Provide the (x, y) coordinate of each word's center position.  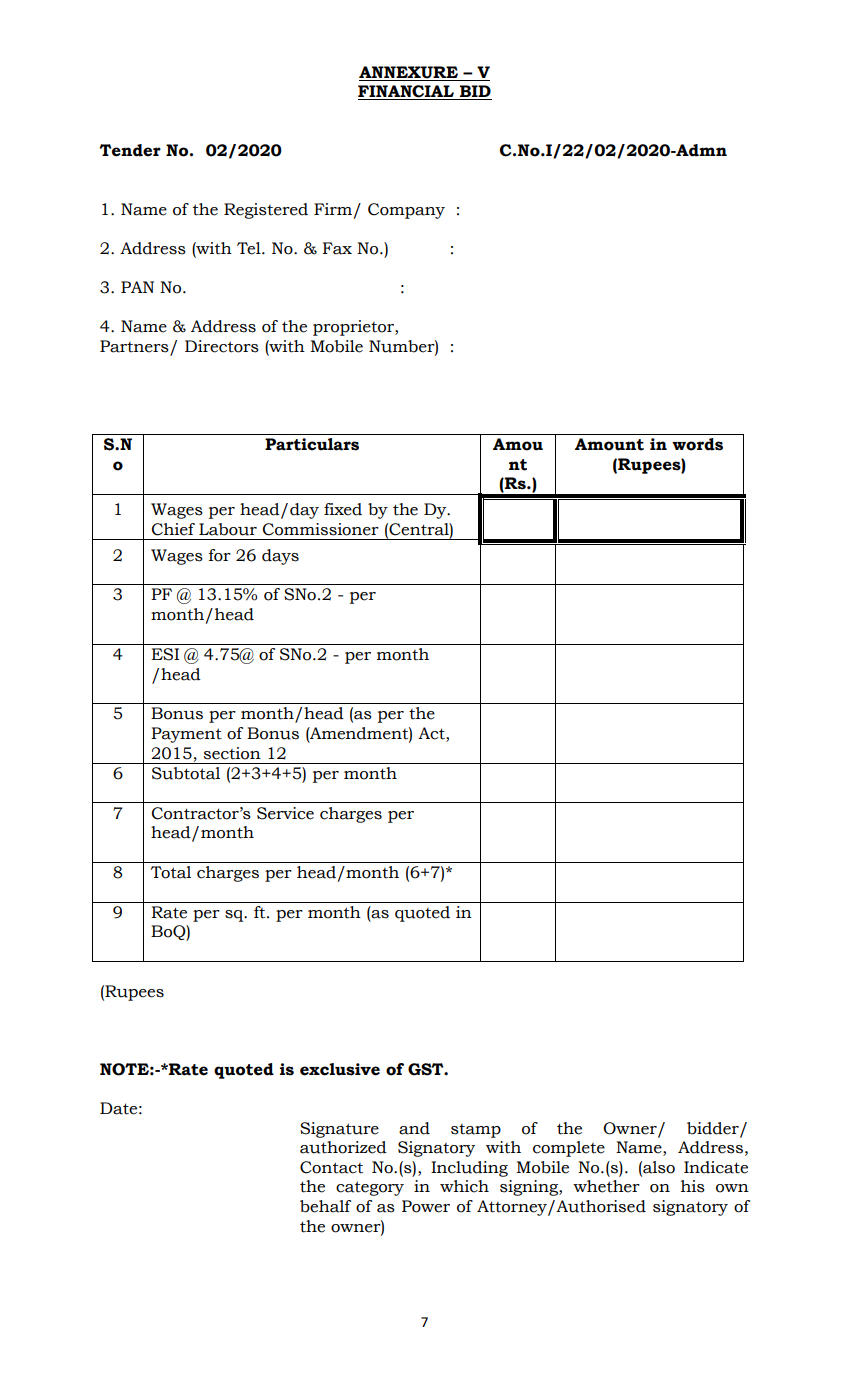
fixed (343, 509)
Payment (186, 735)
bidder (714, 1129)
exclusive (340, 1069)
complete (569, 1149)
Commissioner (320, 529)
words (697, 444)
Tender (130, 150)
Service (285, 813)
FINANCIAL (407, 92)
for (220, 555)
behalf (325, 1206)
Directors (222, 346)
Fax (337, 248)
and (414, 1128)
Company (406, 211)
